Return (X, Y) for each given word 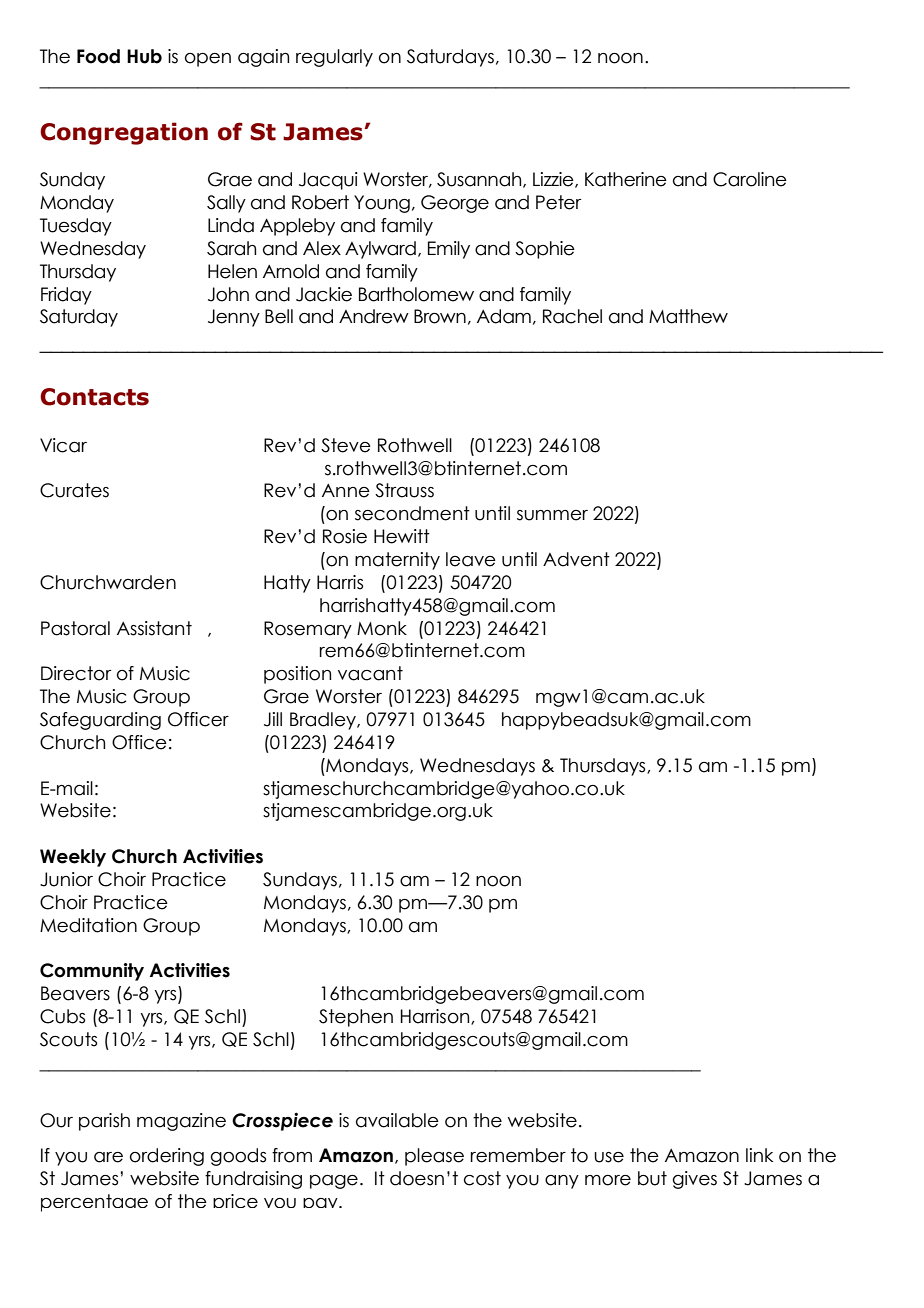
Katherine (626, 179)
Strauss (404, 490)
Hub (144, 56)
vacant (370, 673)
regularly (334, 58)
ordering (167, 1157)
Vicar (63, 445)
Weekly (73, 858)
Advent (576, 559)
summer (552, 515)
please (434, 1157)
